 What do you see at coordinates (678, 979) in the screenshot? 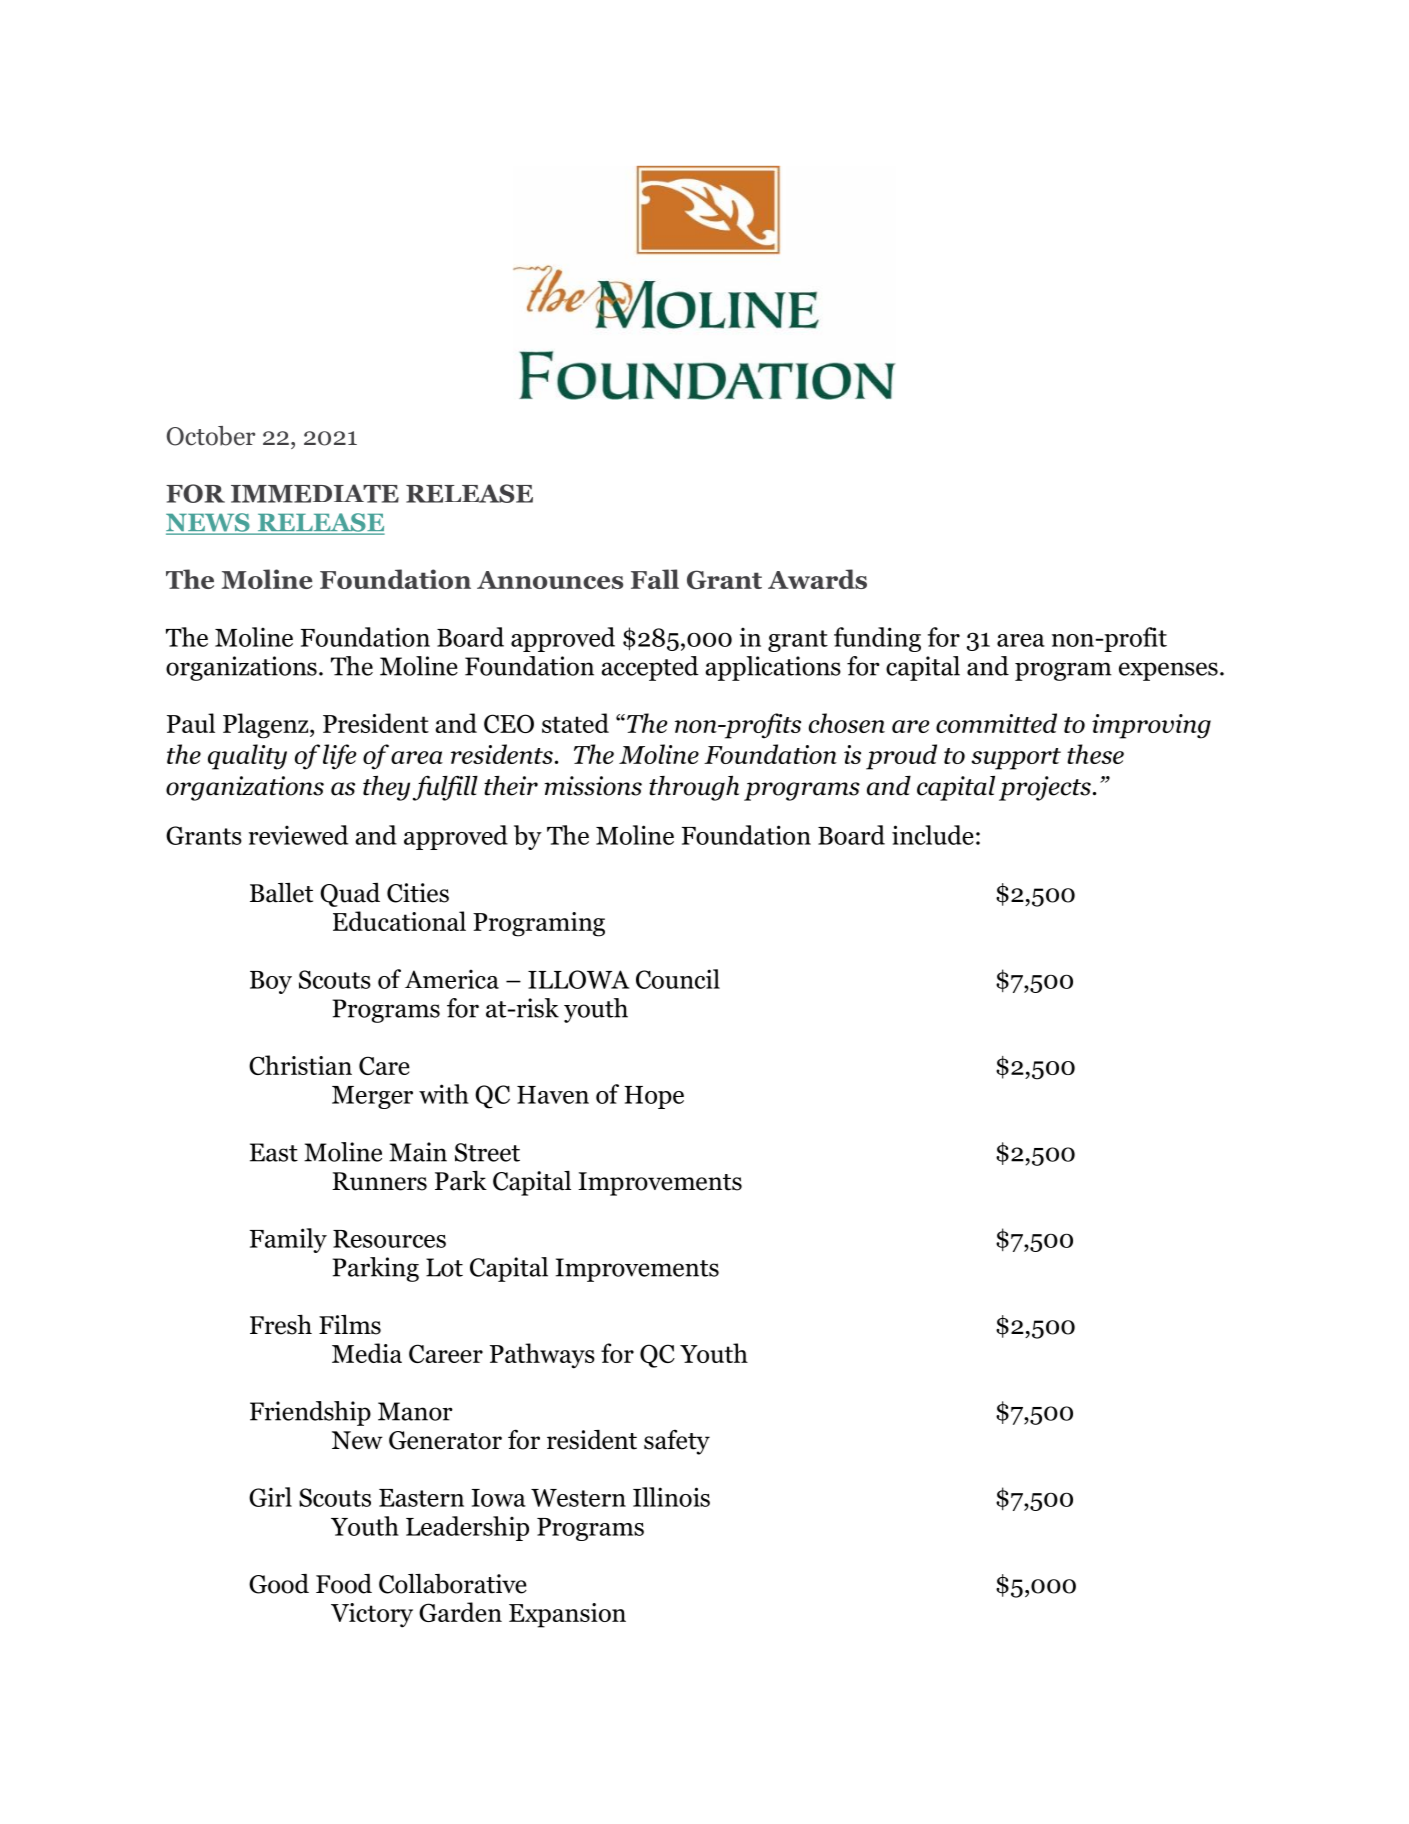
I see `Council` at bounding box center [678, 979].
